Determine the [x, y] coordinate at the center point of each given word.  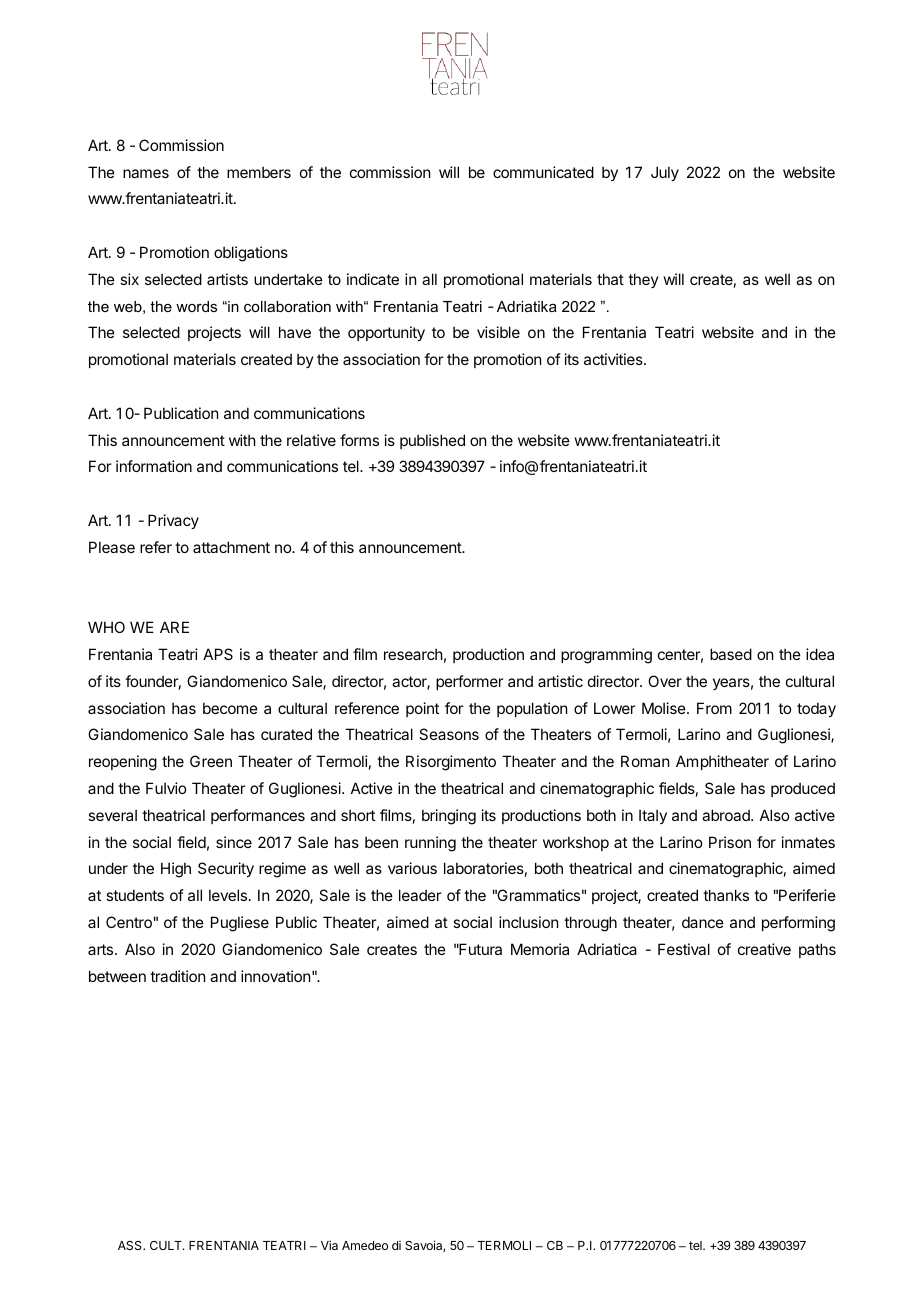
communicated [543, 172]
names [146, 173]
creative [764, 949]
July [665, 173]
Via [329, 1245]
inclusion [528, 922]
